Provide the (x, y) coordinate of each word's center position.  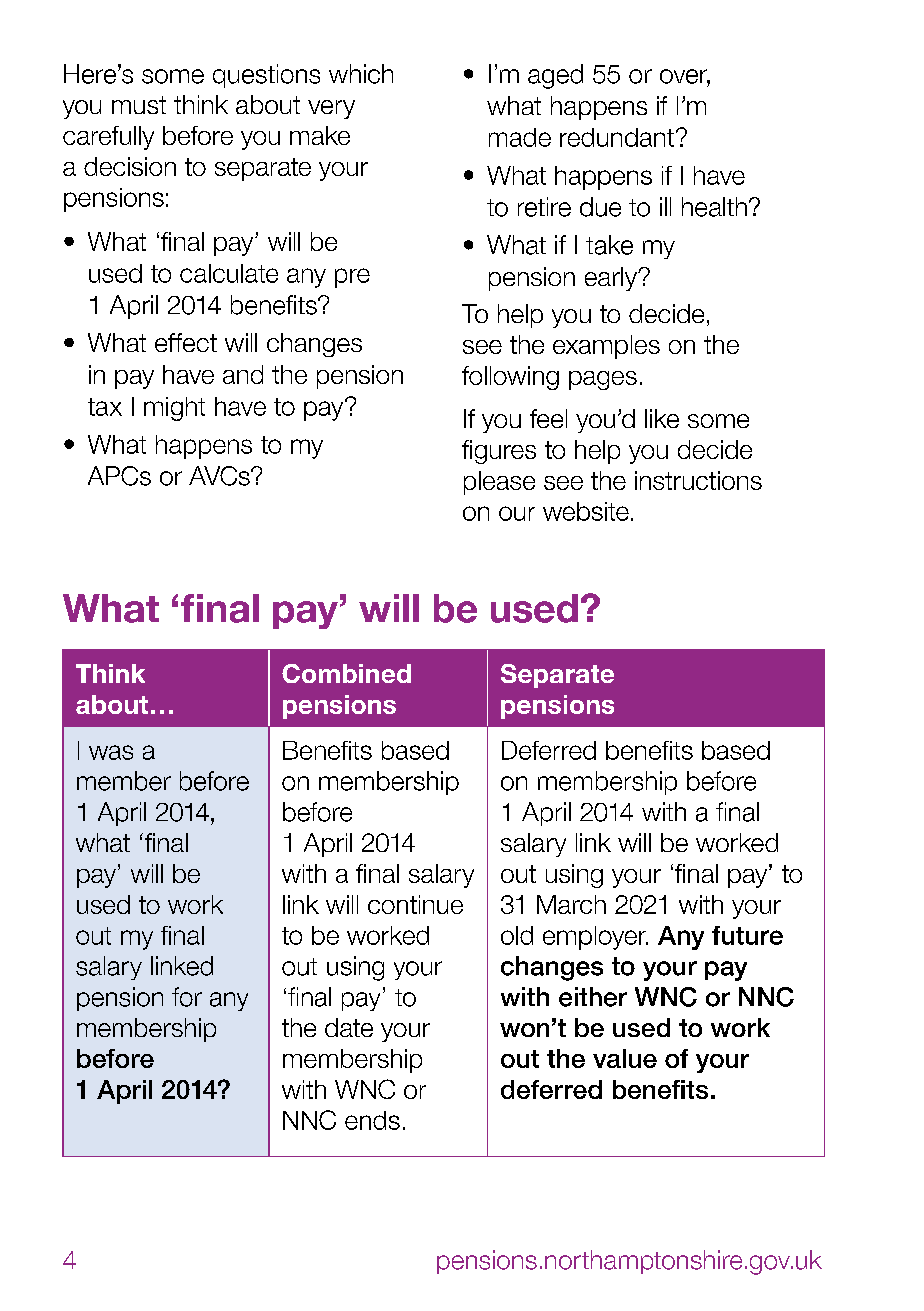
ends (372, 1120)
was (111, 752)
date (349, 1027)
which (361, 74)
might (174, 409)
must (139, 105)
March (571, 904)
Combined (346, 673)
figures (499, 452)
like (662, 418)
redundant (617, 137)
